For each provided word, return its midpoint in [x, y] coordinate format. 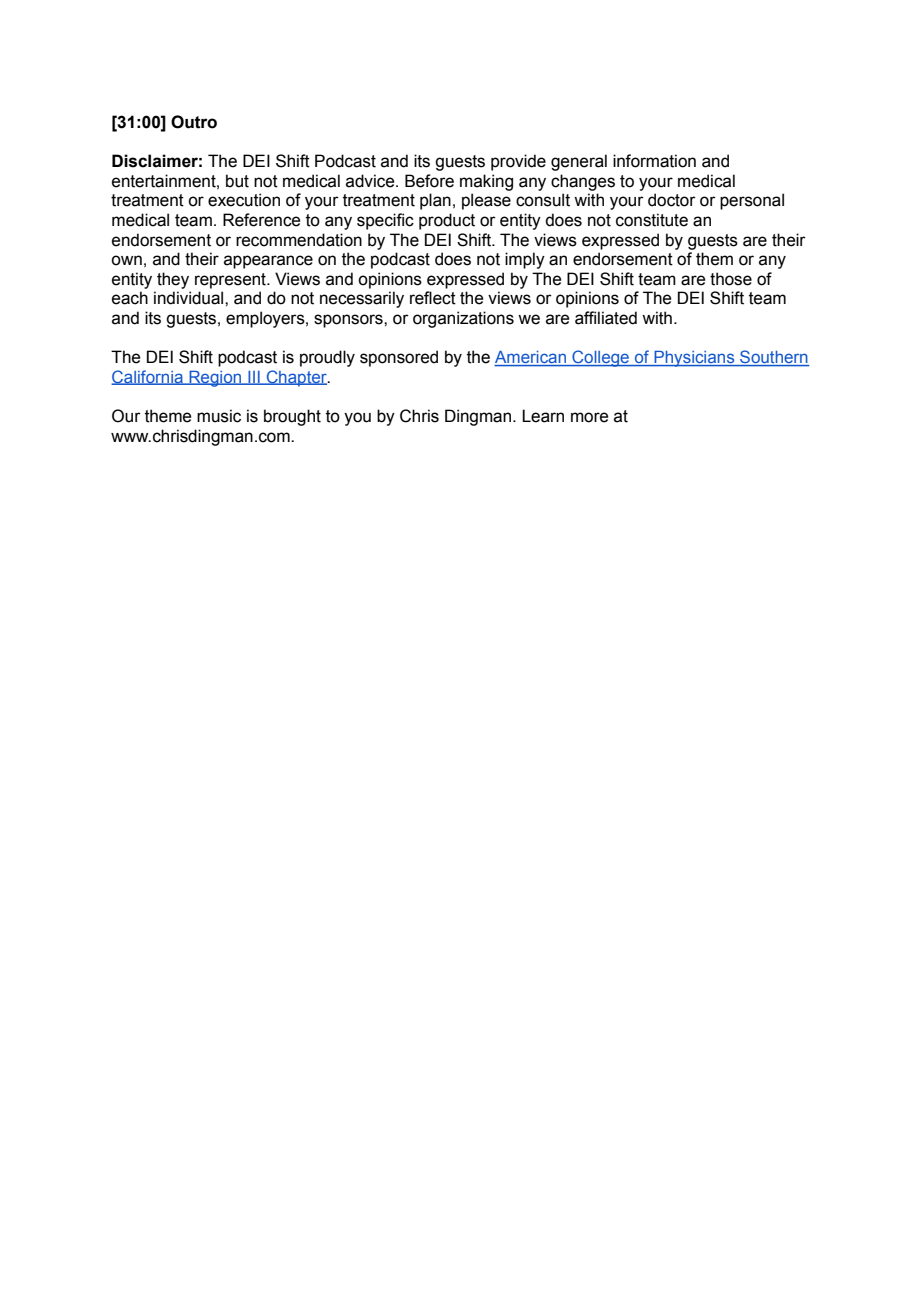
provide [518, 162]
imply [525, 260]
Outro [194, 122]
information [654, 161]
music [219, 416]
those [731, 279]
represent [231, 281]
